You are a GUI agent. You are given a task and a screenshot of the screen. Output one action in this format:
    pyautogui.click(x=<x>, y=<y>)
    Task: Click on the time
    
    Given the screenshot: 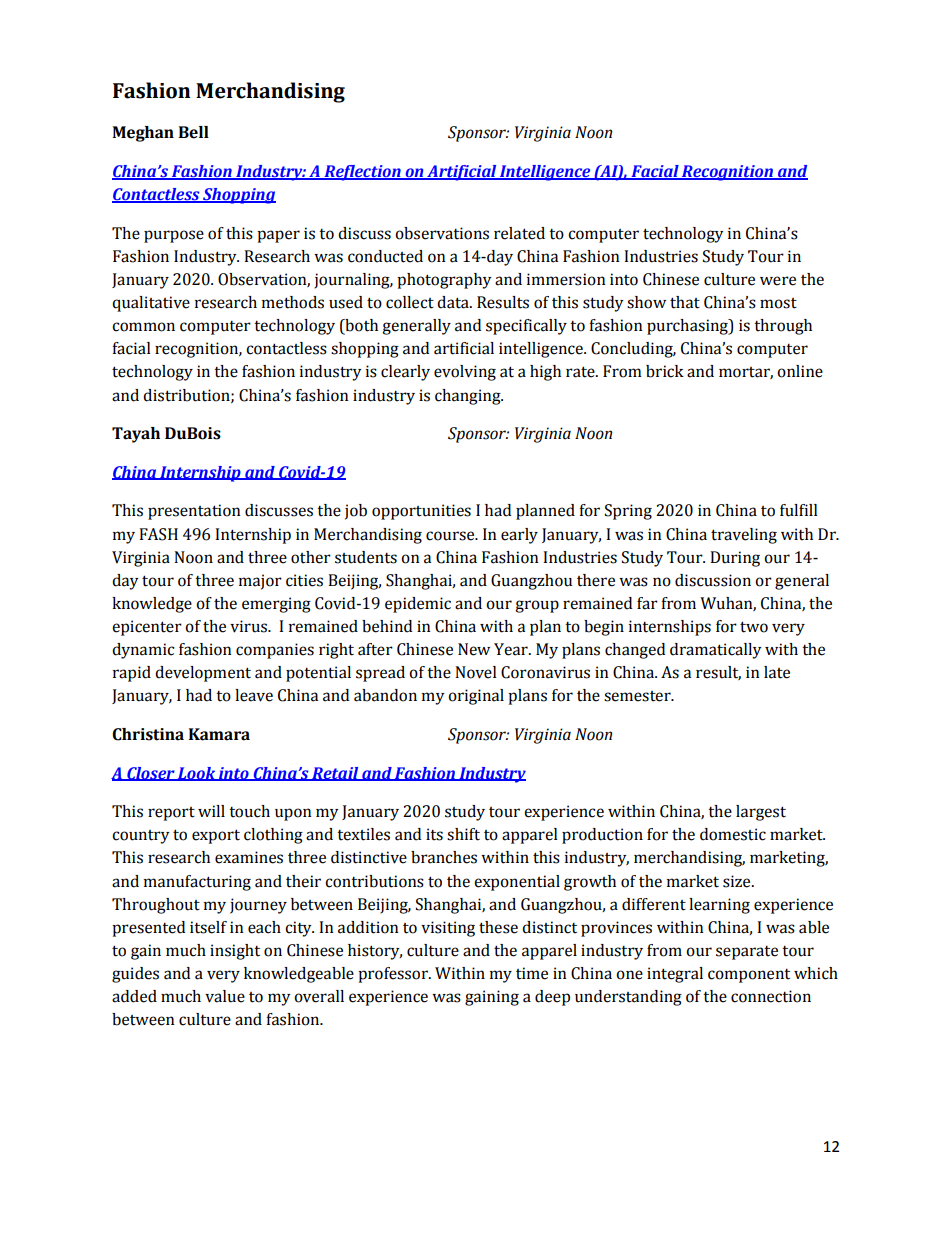 What is the action you would take?
    pyautogui.click(x=532, y=973)
